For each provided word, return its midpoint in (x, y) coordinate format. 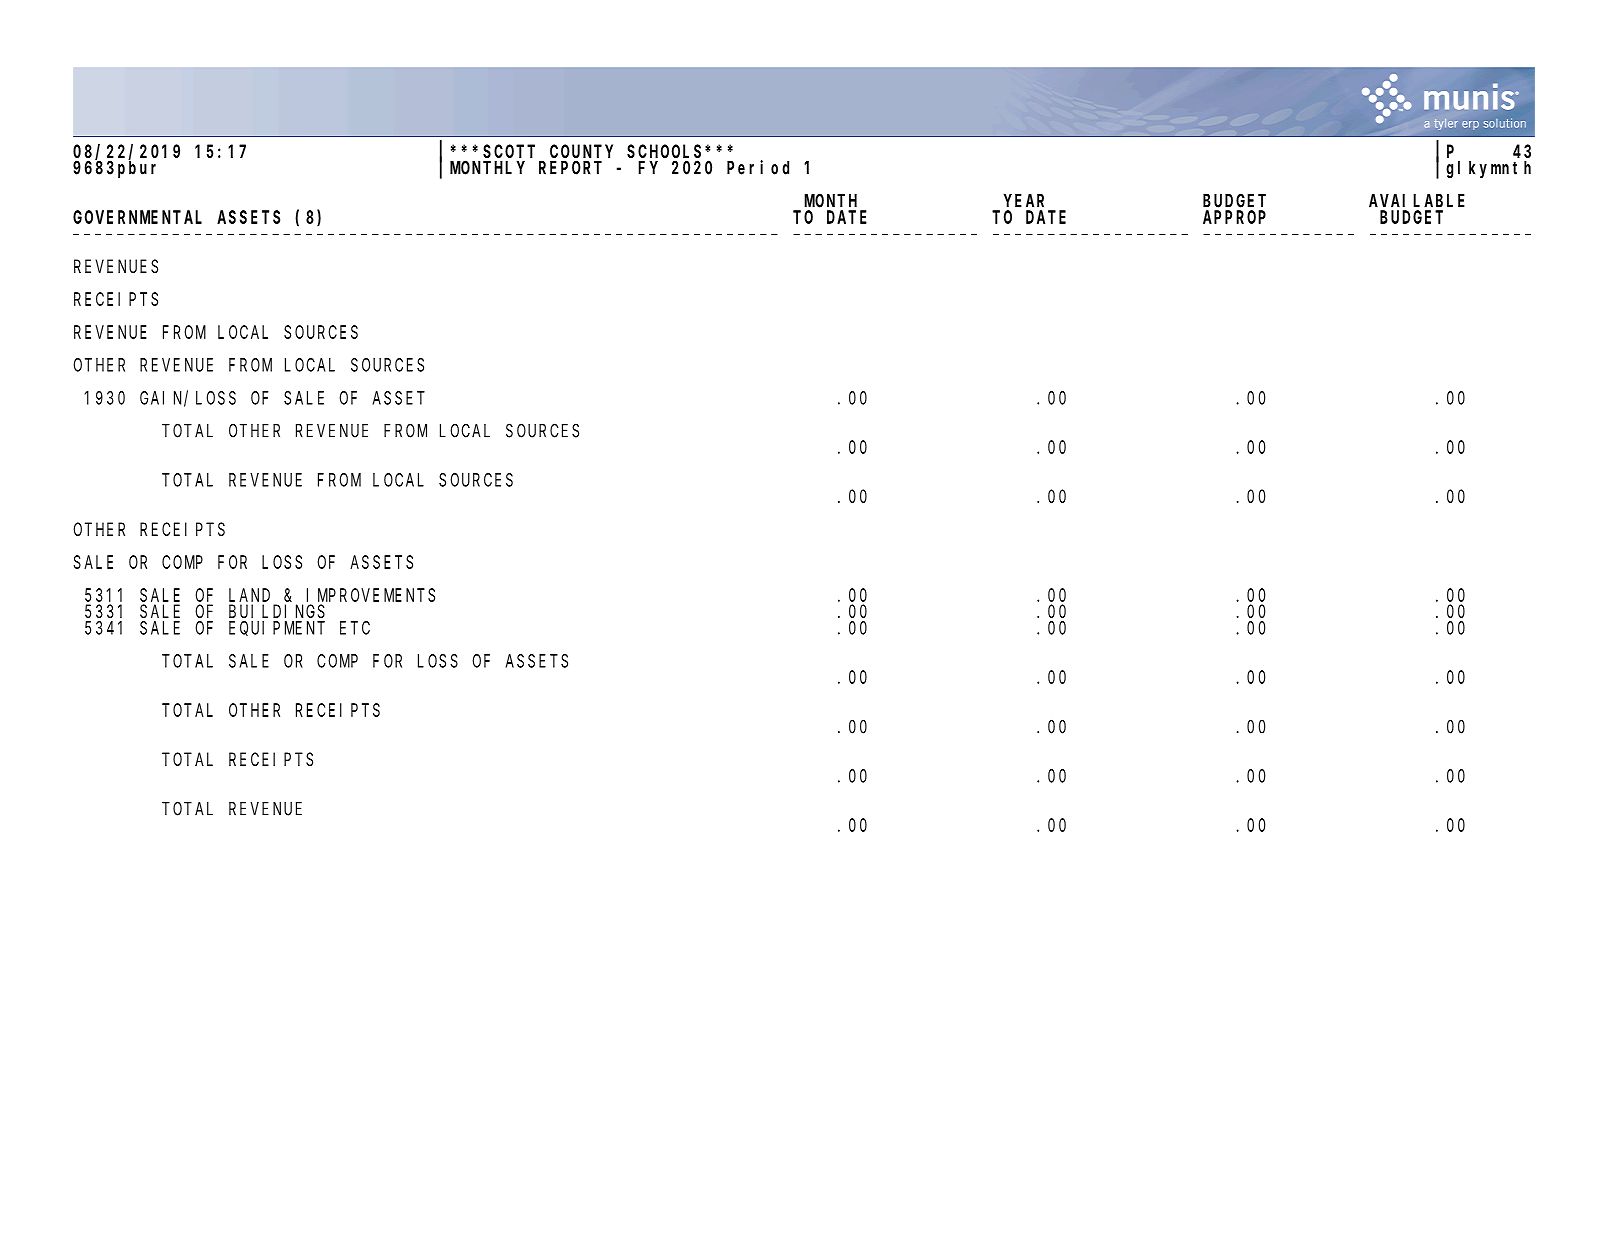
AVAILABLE (1417, 201)
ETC (355, 628)
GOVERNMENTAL (137, 217)
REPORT (570, 168)
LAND (249, 595)
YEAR (1024, 201)
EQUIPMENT (277, 628)
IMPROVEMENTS (371, 595)
